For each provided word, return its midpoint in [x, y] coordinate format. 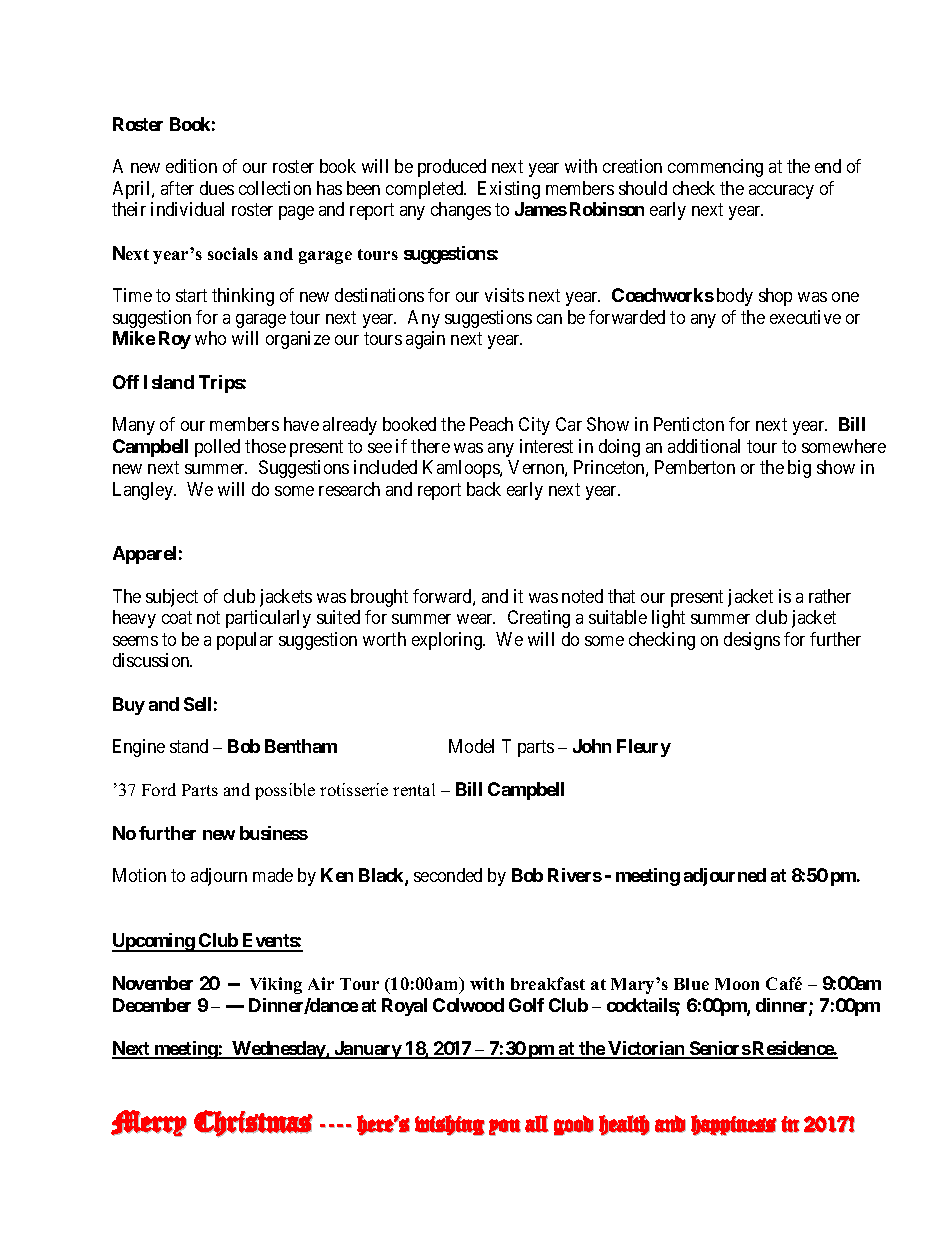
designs [752, 641]
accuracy [781, 192]
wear [476, 619]
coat [177, 618]
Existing [509, 190]
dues [217, 188]
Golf [526, 1005]
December [152, 1005]
